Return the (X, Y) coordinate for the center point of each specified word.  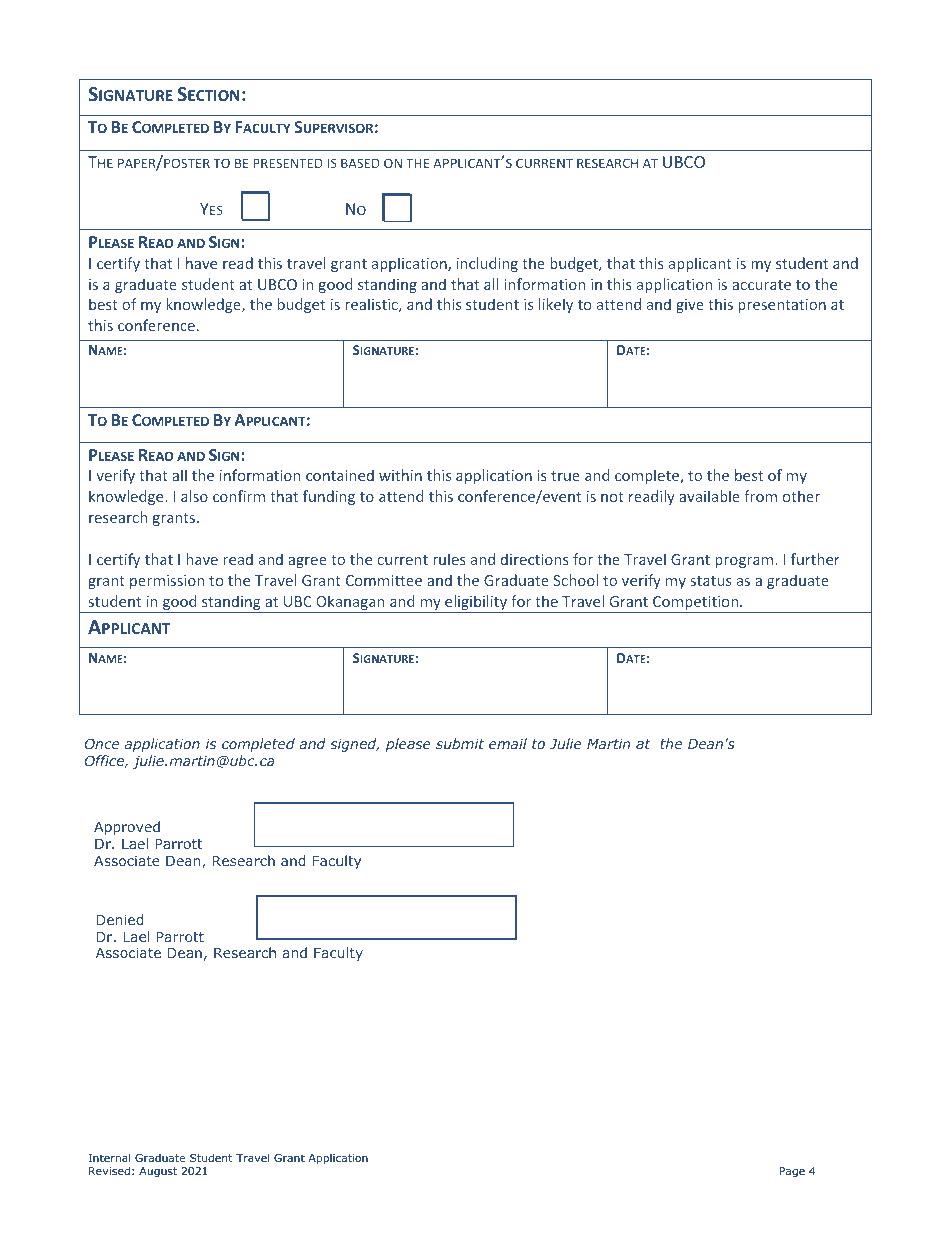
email (508, 743)
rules (449, 559)
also (194, 496)
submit (460, 743)
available (709, 496)
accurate (761, 285)
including (487, 264)
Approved (127, 828)
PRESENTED (288, 163)
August (158, 1172)
